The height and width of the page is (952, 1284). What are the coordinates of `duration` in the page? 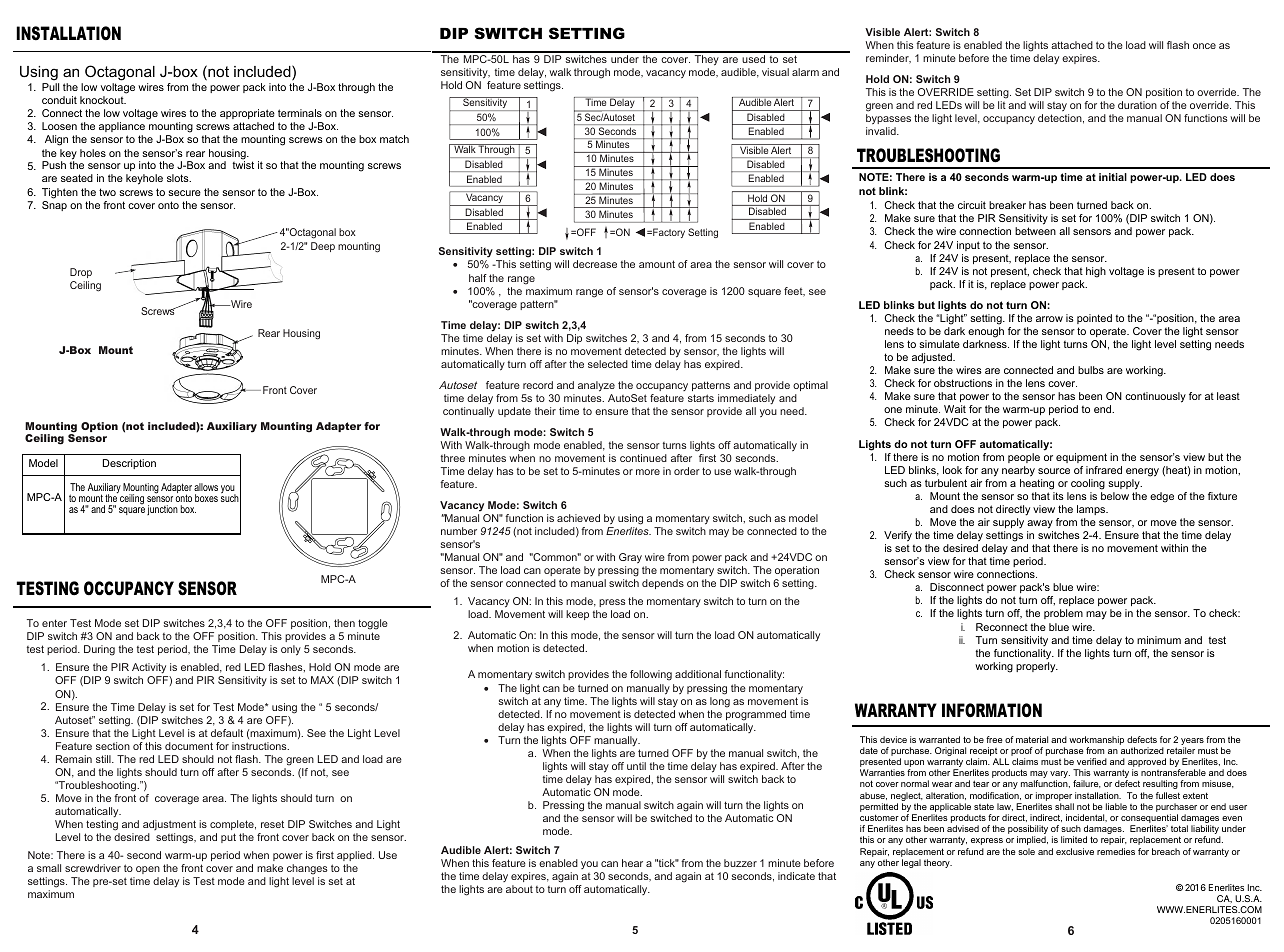 It's located at (1137, 105).
